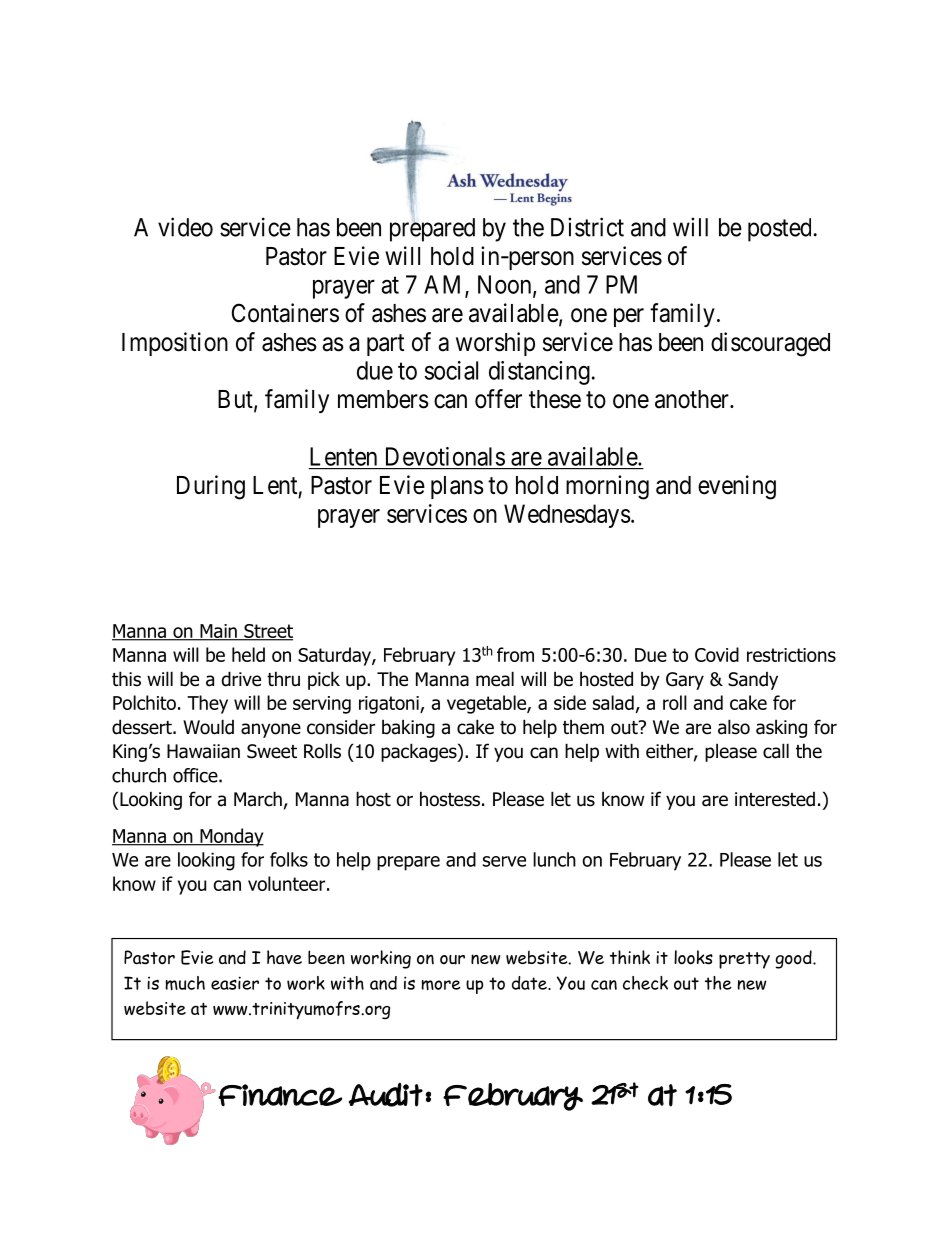 The width and height of the screenshot is (952, 1233). What do you see at coordinates (445, 456) in the screenshot?
I see `Devotionals` at bounding box center [445, 456].
